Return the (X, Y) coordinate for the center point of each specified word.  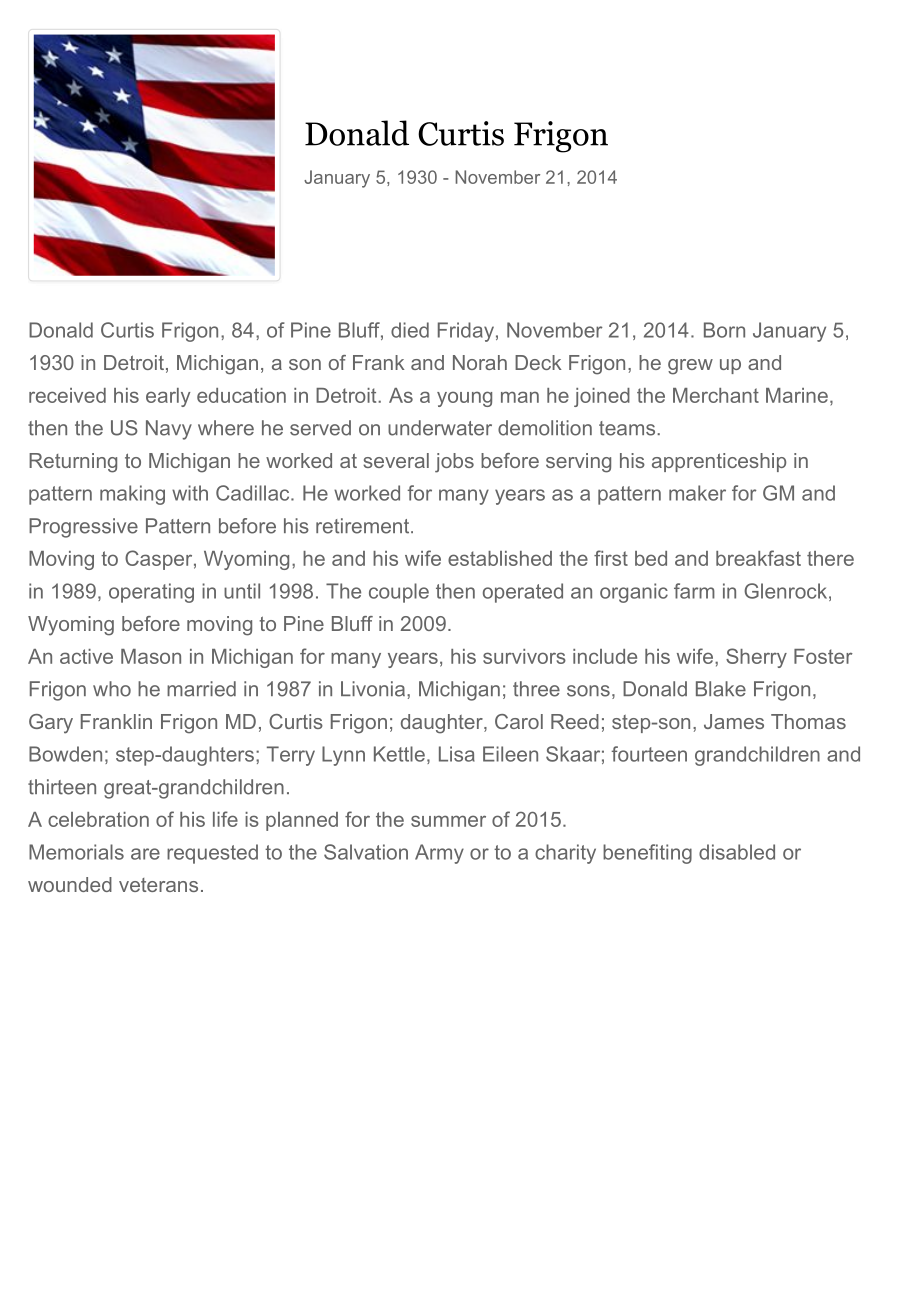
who (112, 689)
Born (724, 330)
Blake (721, 689)
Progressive (83, 528)
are (145, 854)
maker (697, 493)
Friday (466, 332)
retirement (364, 526)
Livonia (373, 689)
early (168, 397)
